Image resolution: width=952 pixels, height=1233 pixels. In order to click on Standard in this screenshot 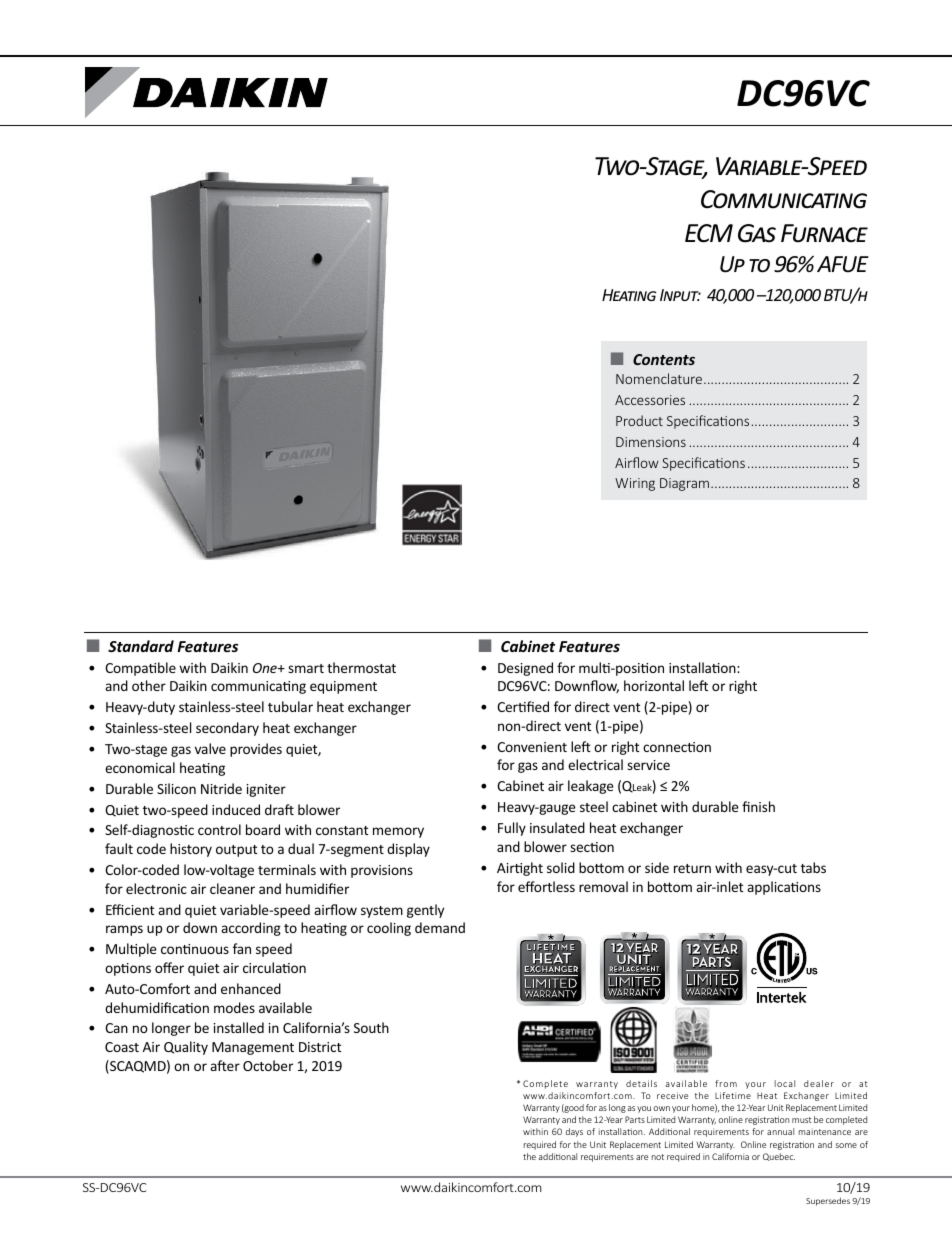, I will do `click(141, 646)`.
